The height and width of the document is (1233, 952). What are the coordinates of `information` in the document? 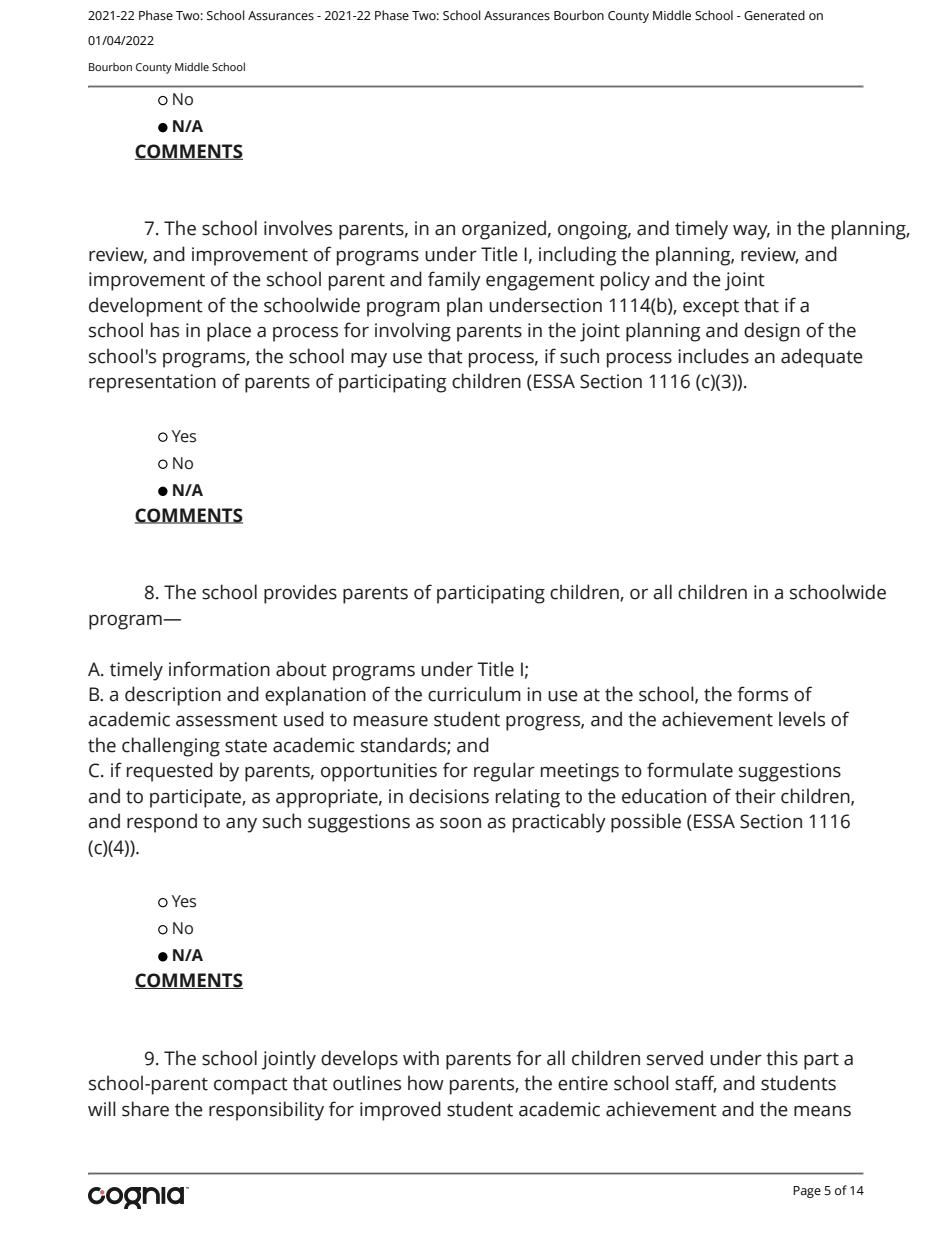 It's located at (219, 669).
